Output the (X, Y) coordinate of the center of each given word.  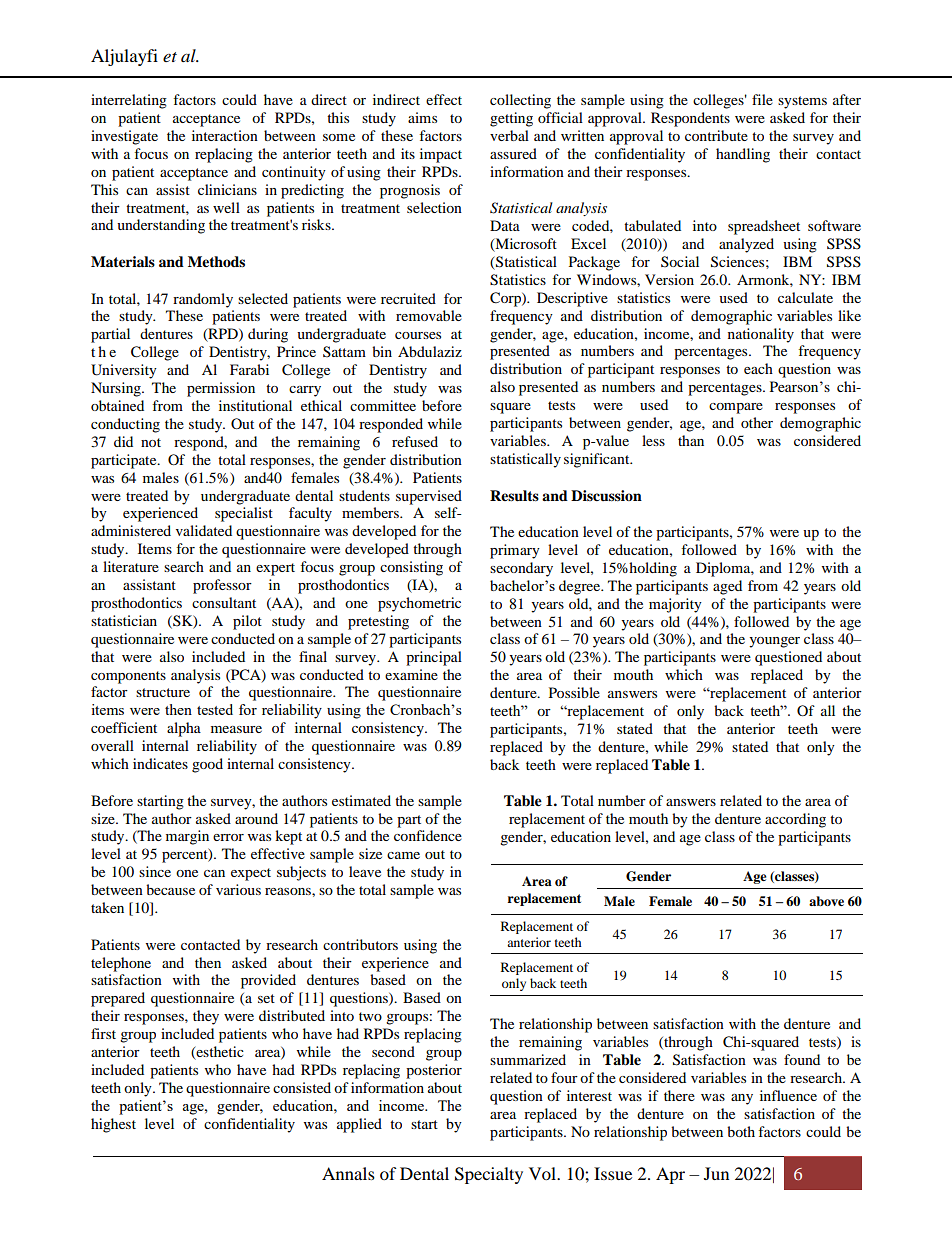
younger (774, 642)
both (741, 1131)
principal (434, 658)
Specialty (489, 1175)
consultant (224, 602)
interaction (225, 135)
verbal (509, 135)
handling (743, 155)
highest (113, 1125)
